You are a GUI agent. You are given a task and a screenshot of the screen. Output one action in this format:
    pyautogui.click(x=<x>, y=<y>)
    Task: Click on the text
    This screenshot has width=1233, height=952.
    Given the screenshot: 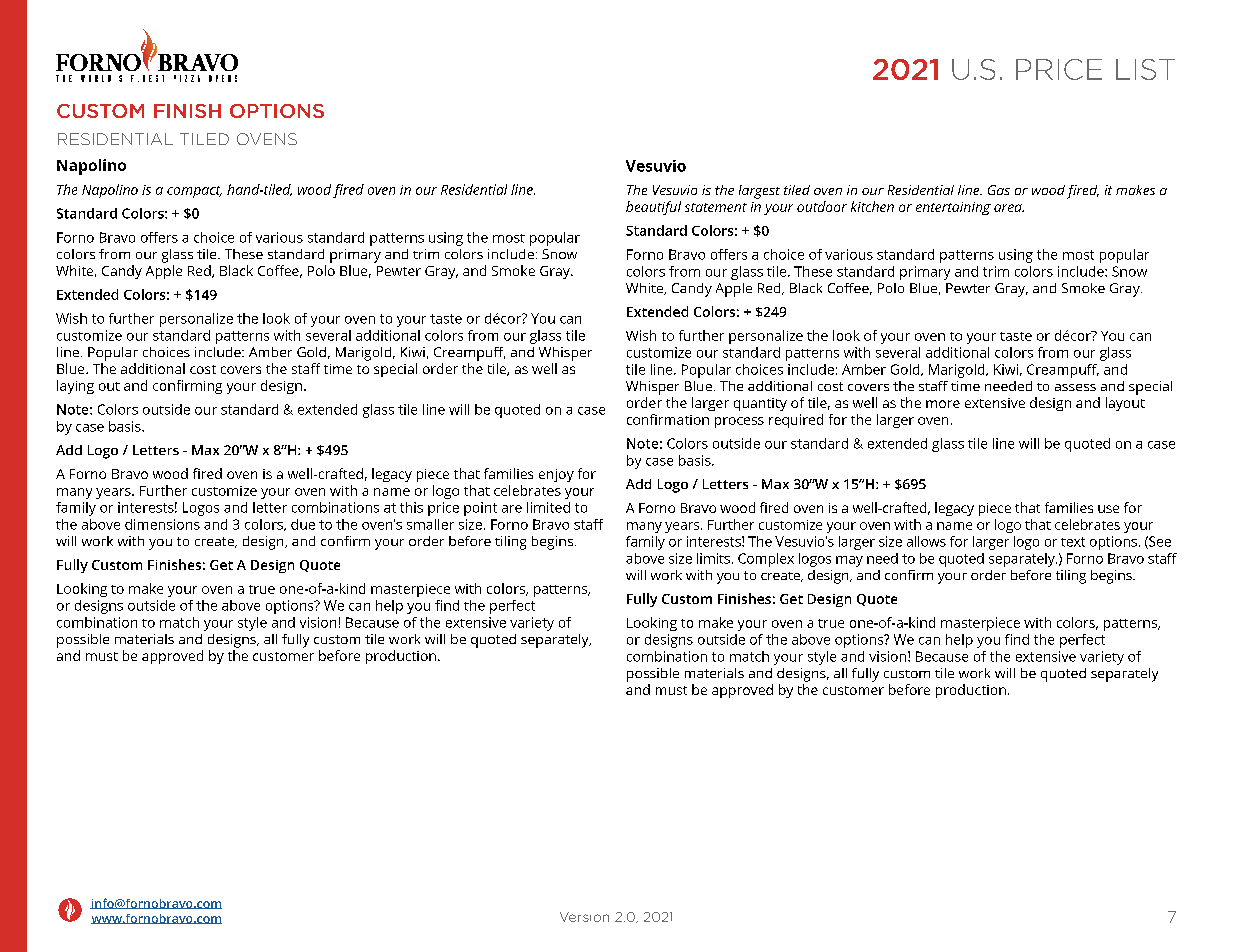 What is the action you would take?
    pyautogui.click(x=1073, y=542)
